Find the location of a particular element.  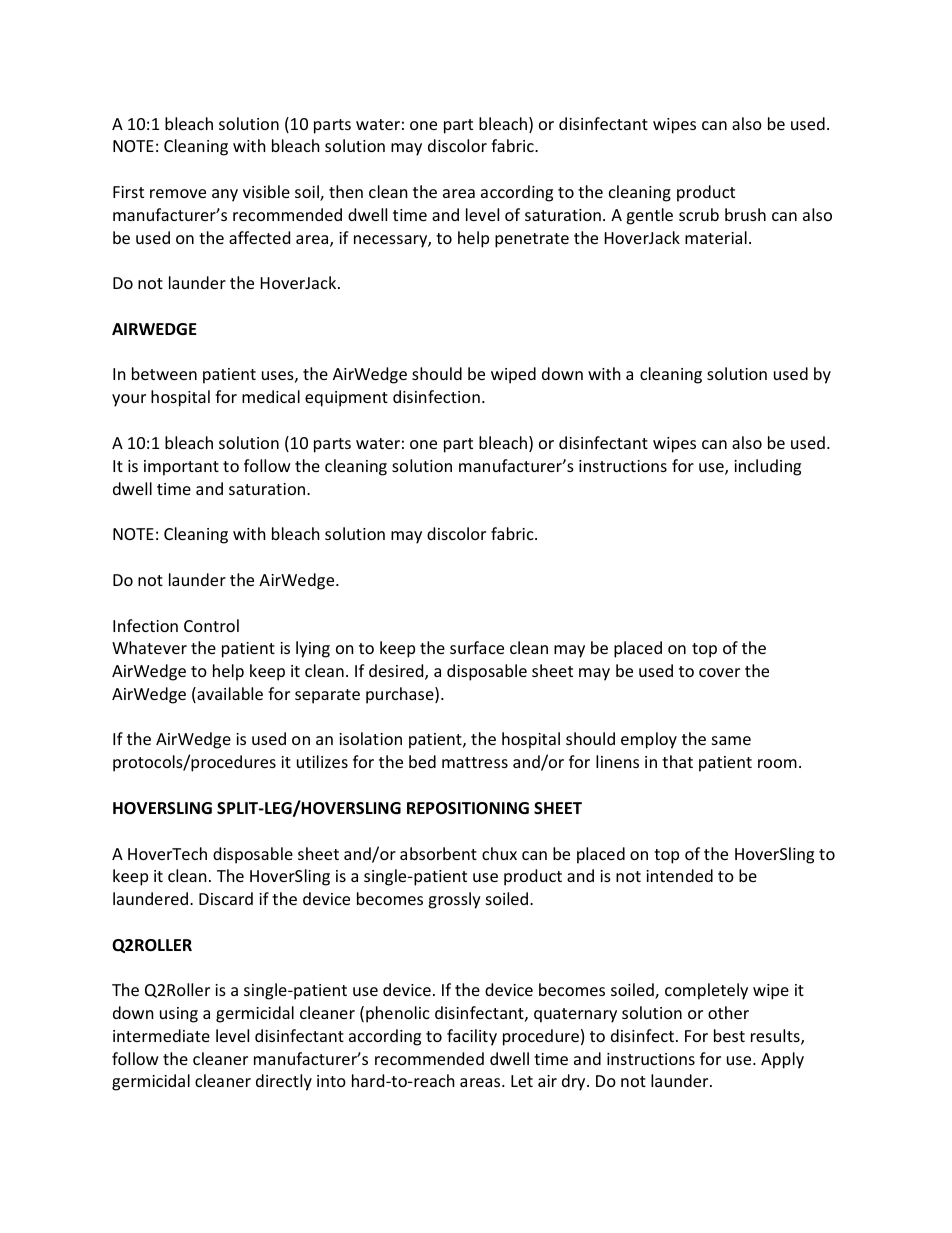

including is located at coordinates (767, 467).
